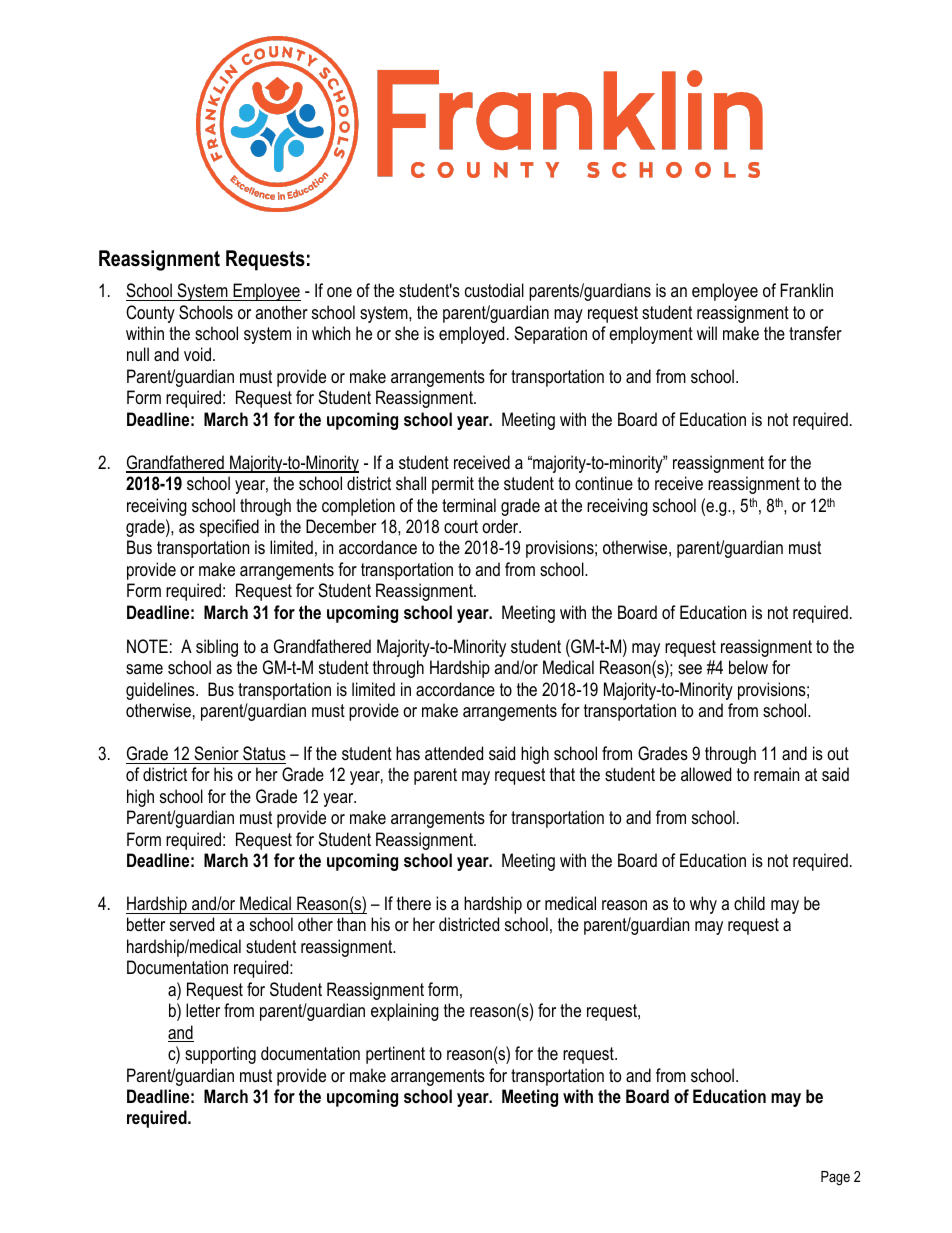 The height and width of the page is (1233, 952). What do you see at coordinates (501, 526) in the page?
I see `order` at bounding box center [501, 526].
